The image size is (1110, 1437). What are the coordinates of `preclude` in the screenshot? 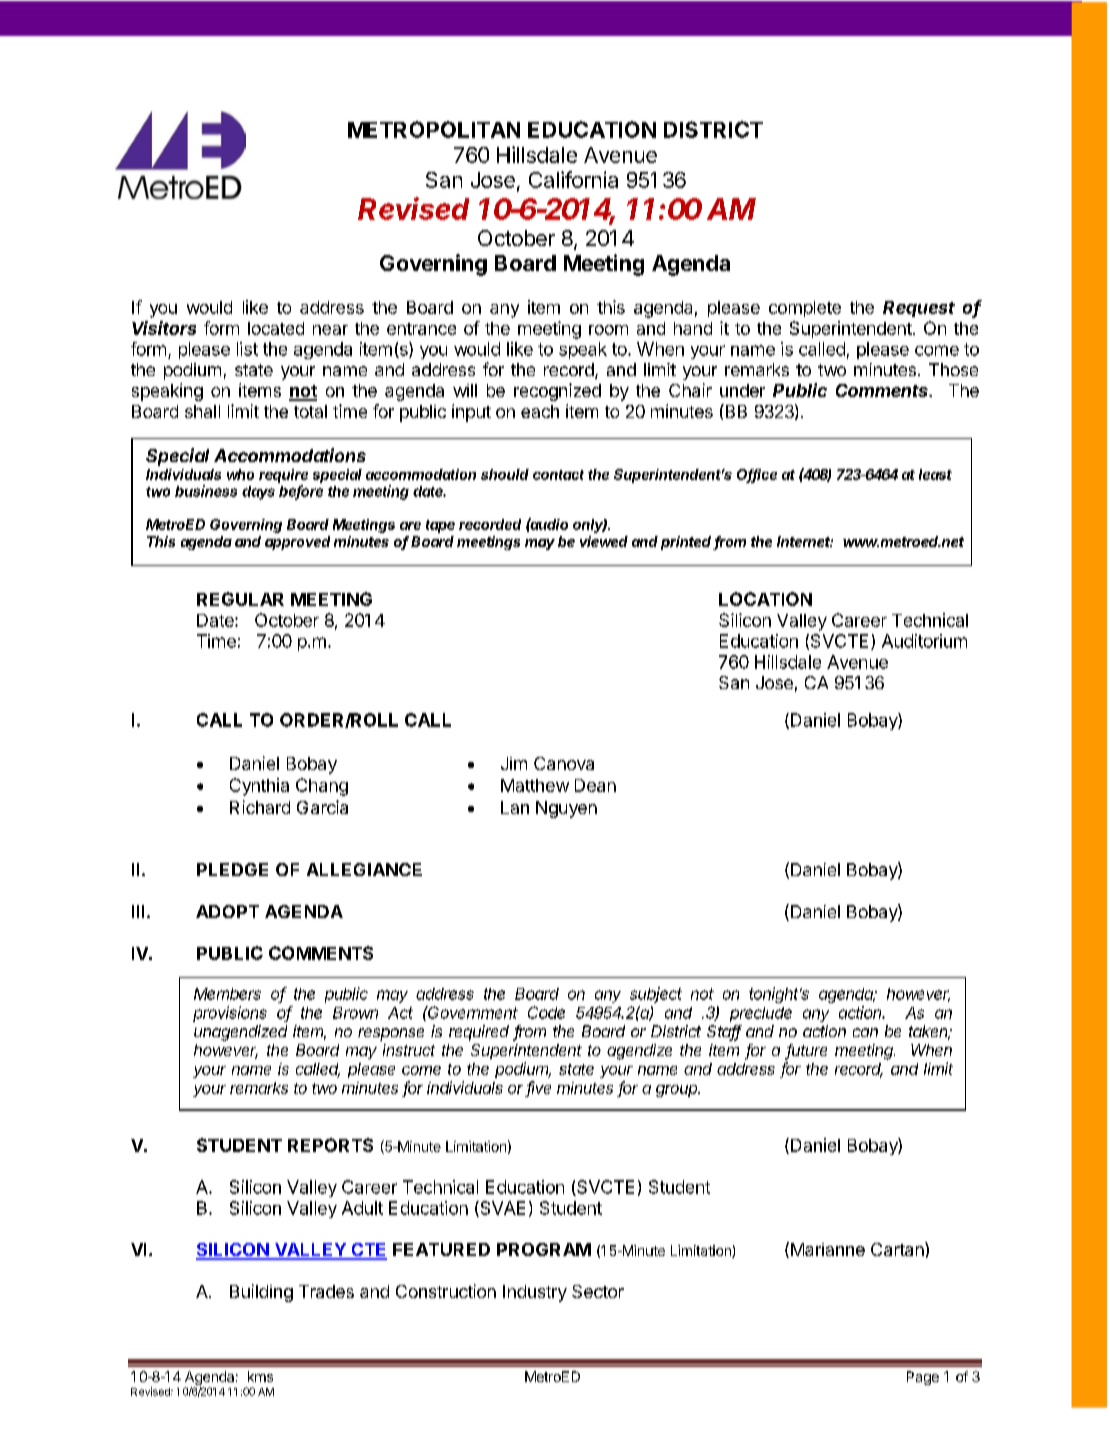 It's located at (761, 1014).
